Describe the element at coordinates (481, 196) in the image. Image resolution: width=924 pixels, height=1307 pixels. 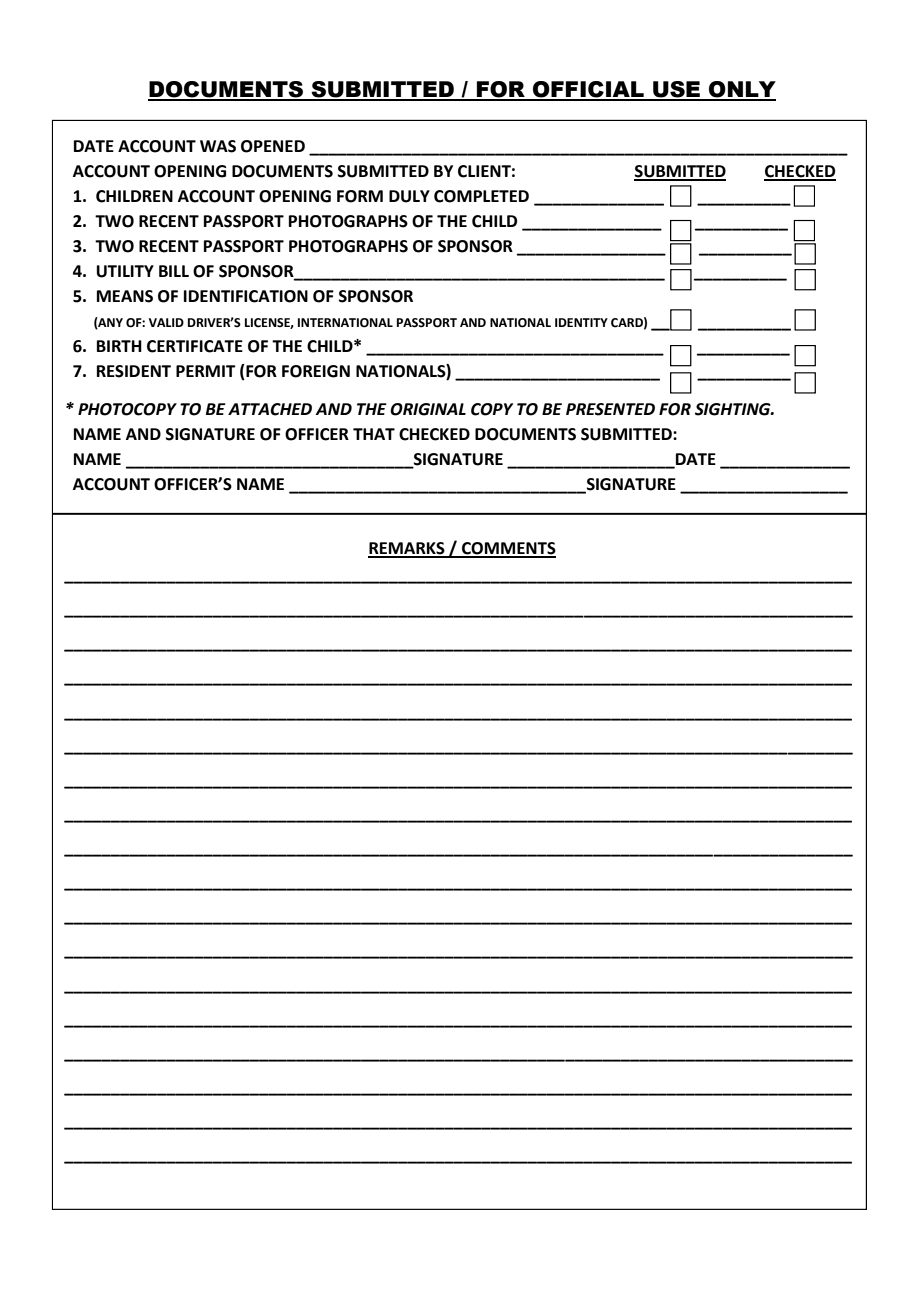
I see `COMPLETED` at that location.
